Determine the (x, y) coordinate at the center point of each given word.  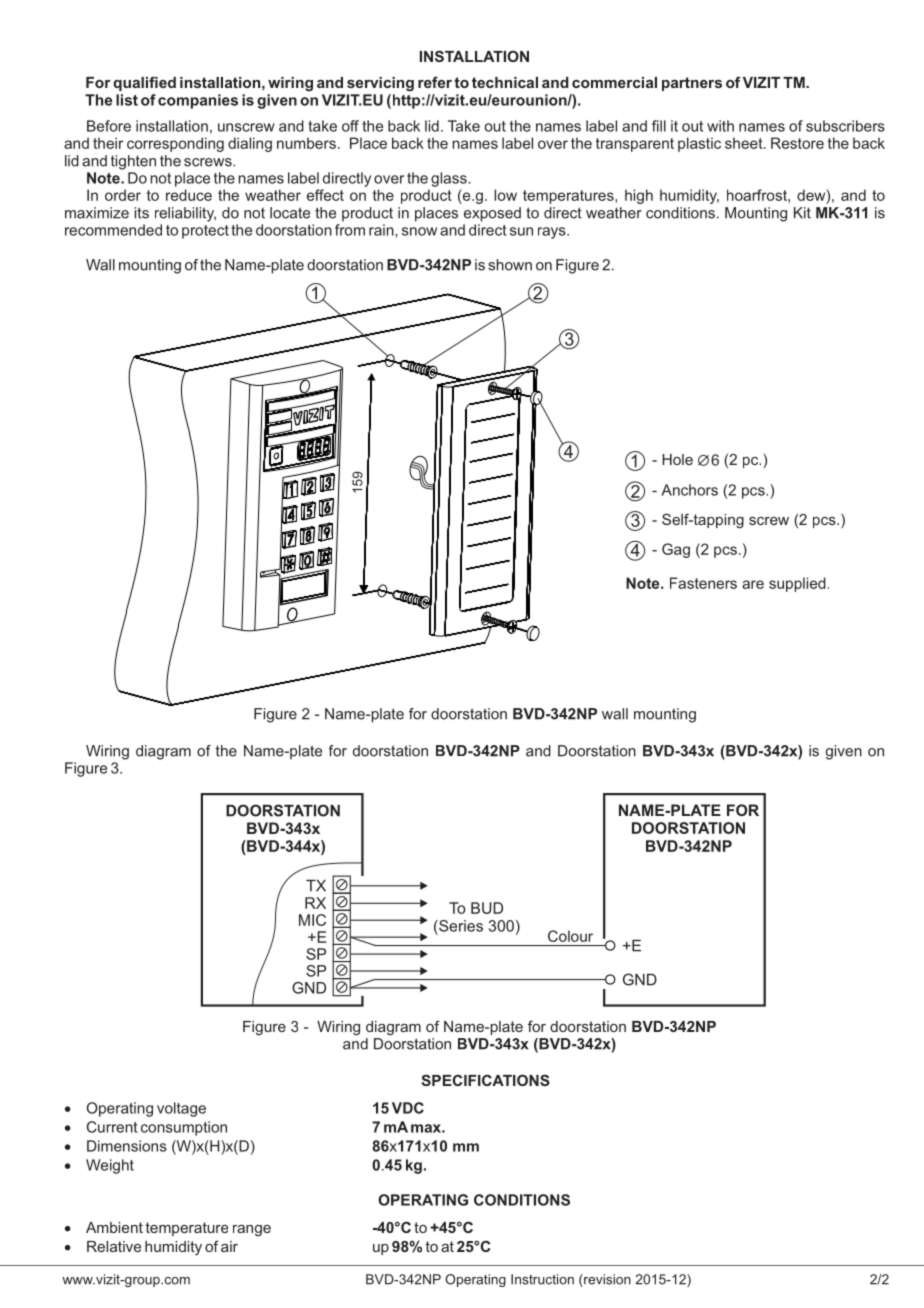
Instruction (542, 1279)
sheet (745, 143)
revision (606, 1280)
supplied (797, 584)
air (229, 1246)
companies (198, 101)
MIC (312, 920)
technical (505, 82)
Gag (676, 550)
